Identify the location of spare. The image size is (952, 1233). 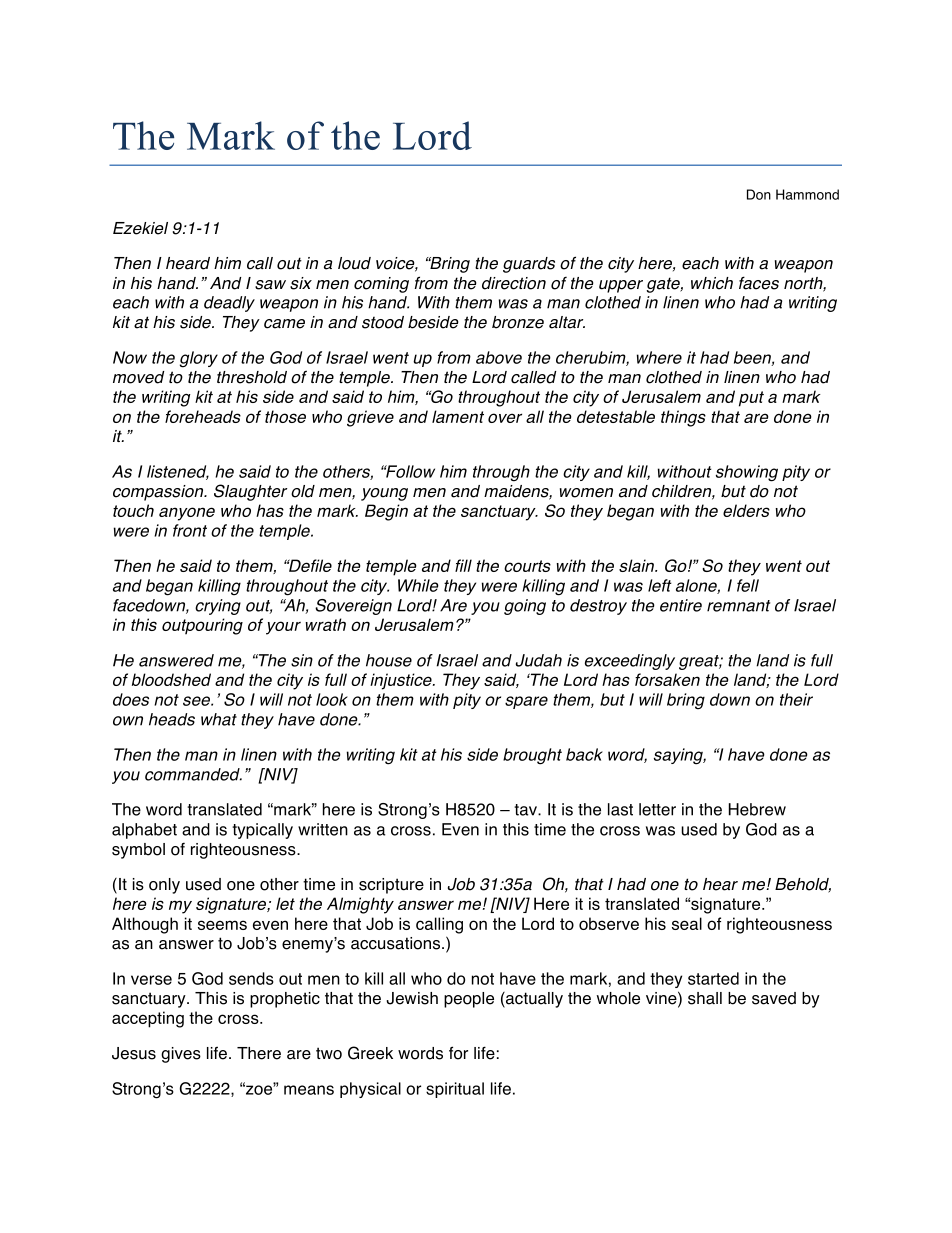
(526, 702).
